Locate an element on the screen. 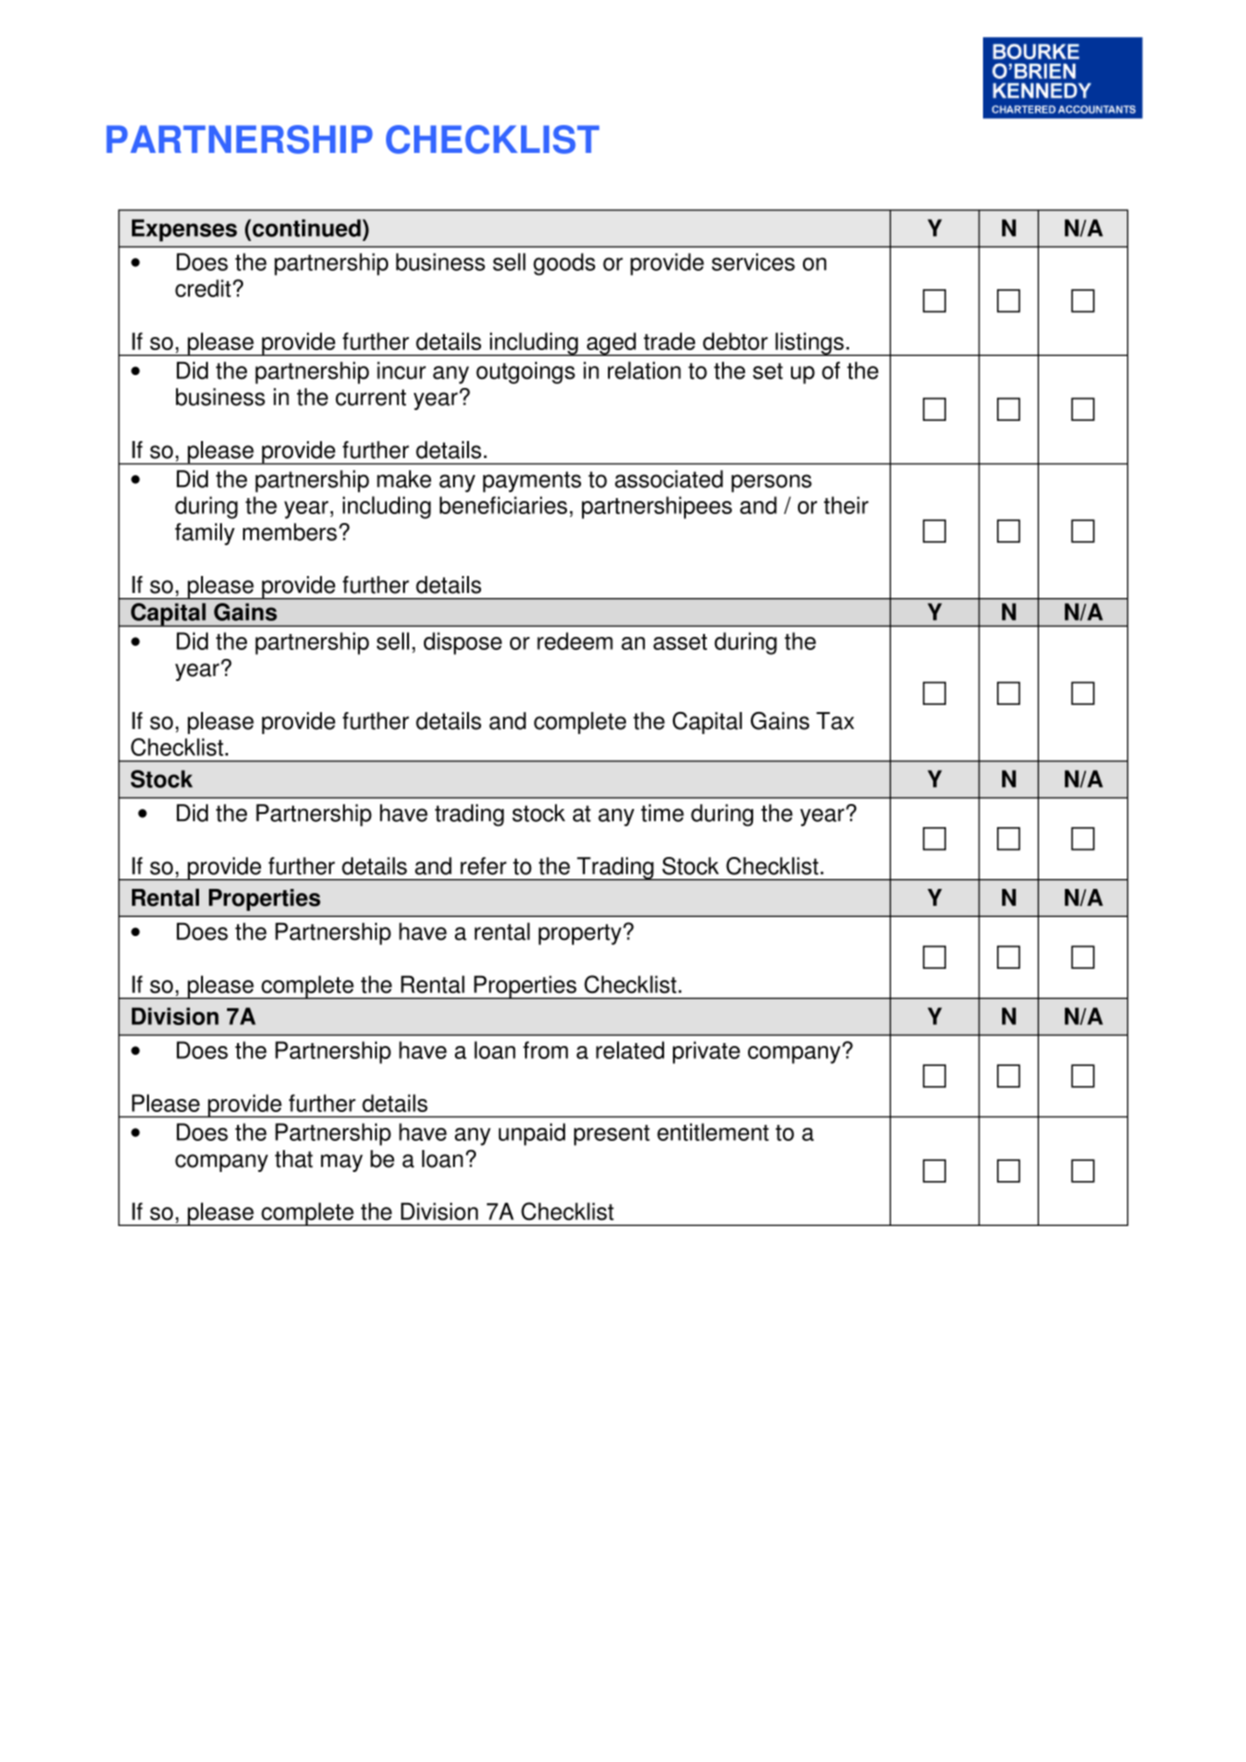 The height and width of the screenshot is (1762, 1246). dispose is located at coordinates (463, 643).
